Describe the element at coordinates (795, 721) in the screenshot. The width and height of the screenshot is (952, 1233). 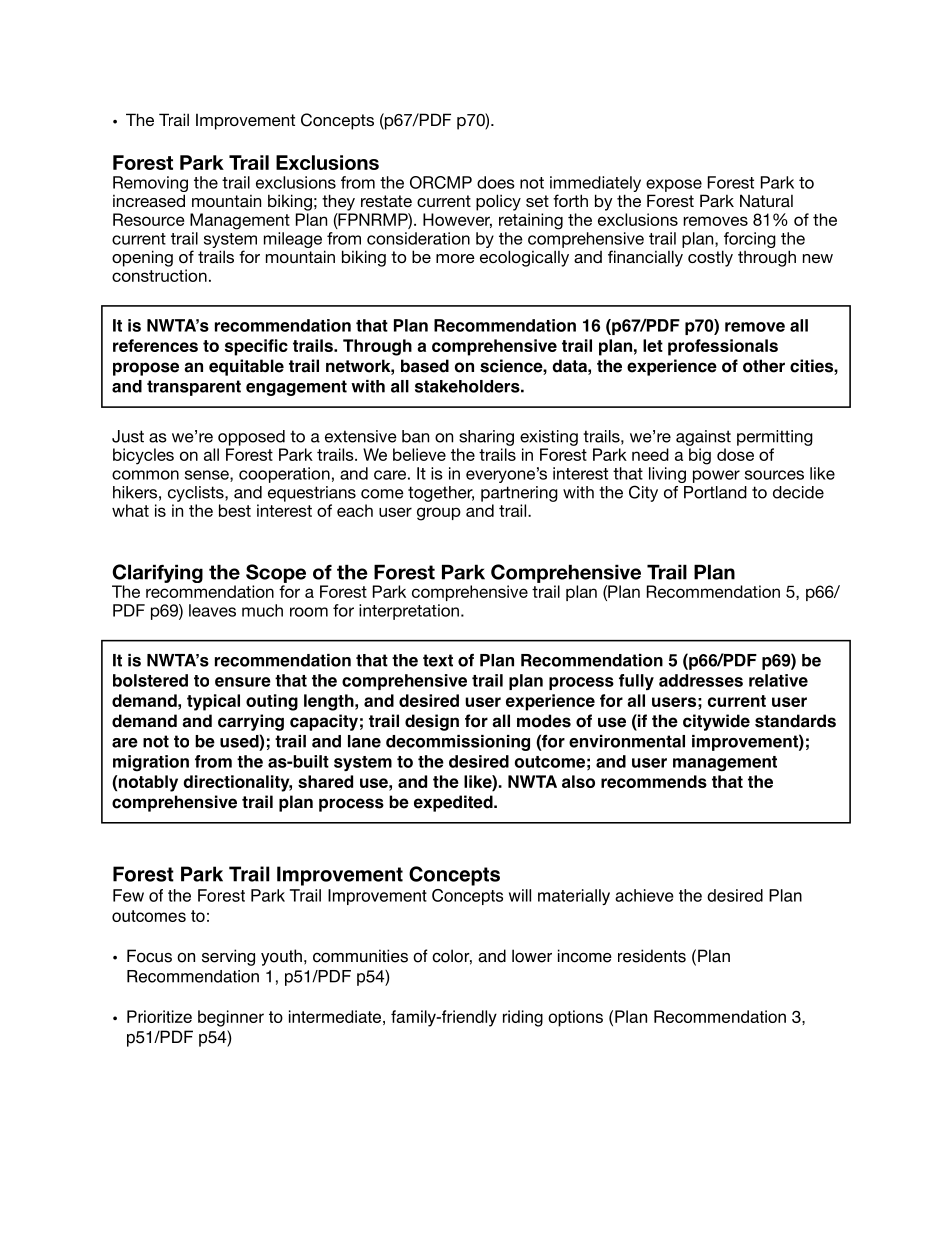
I see `standards` at that location.
